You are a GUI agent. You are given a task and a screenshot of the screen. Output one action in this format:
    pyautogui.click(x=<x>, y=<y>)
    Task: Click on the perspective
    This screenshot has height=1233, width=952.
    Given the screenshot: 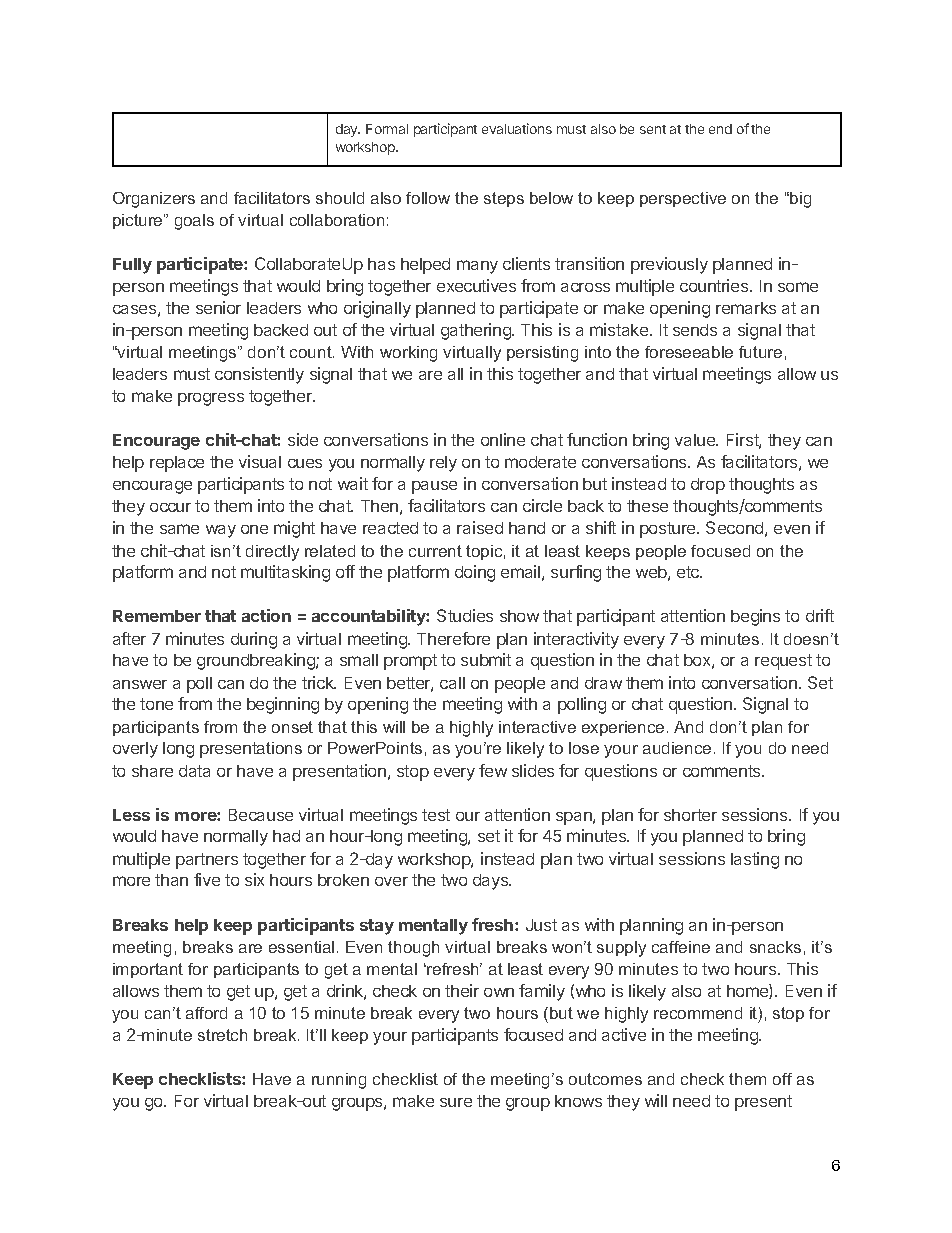 What is the action you would take?
    pyautogui.click(x=683, y=199)
